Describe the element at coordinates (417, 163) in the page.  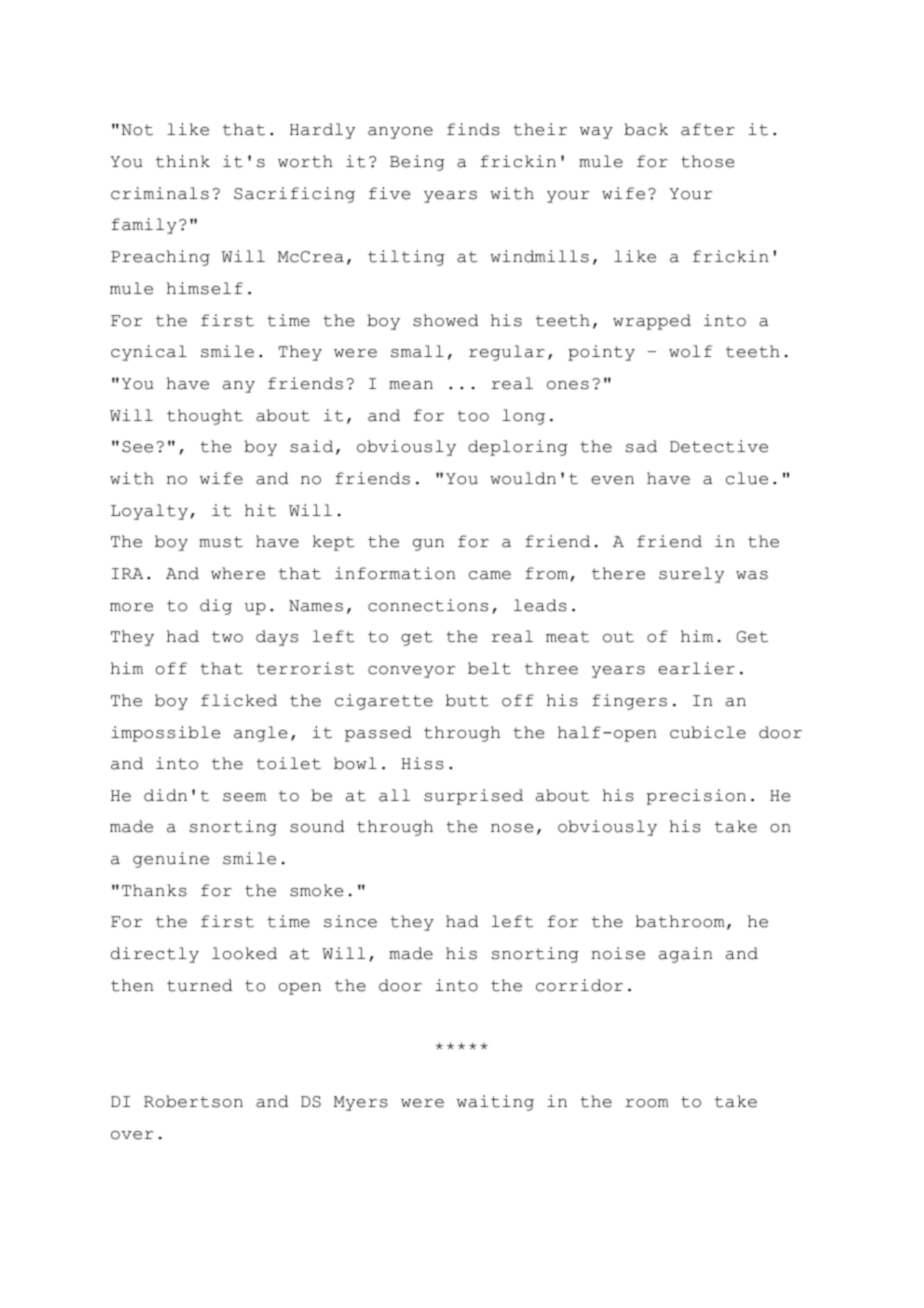
I see `Being` at that location.
